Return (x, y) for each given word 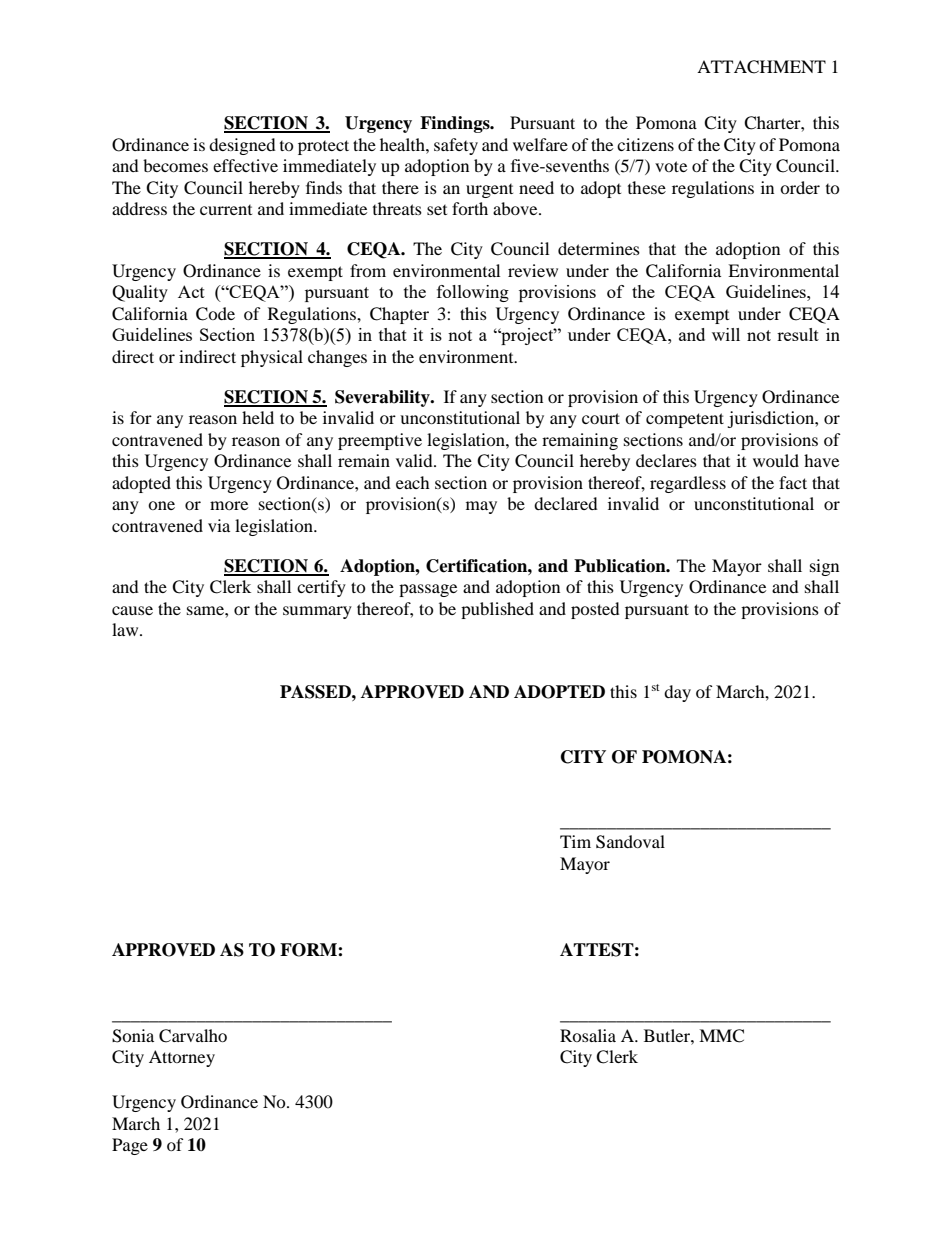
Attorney (182, 1058)
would (776, 460)
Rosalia (588, 1035)
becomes (175, 165)
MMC (721, 1036)
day (677, 693)
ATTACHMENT (761, 67)
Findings (456, 124)
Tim (575, 841)
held (258, 417)
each (413, 482)
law (126, 629)
